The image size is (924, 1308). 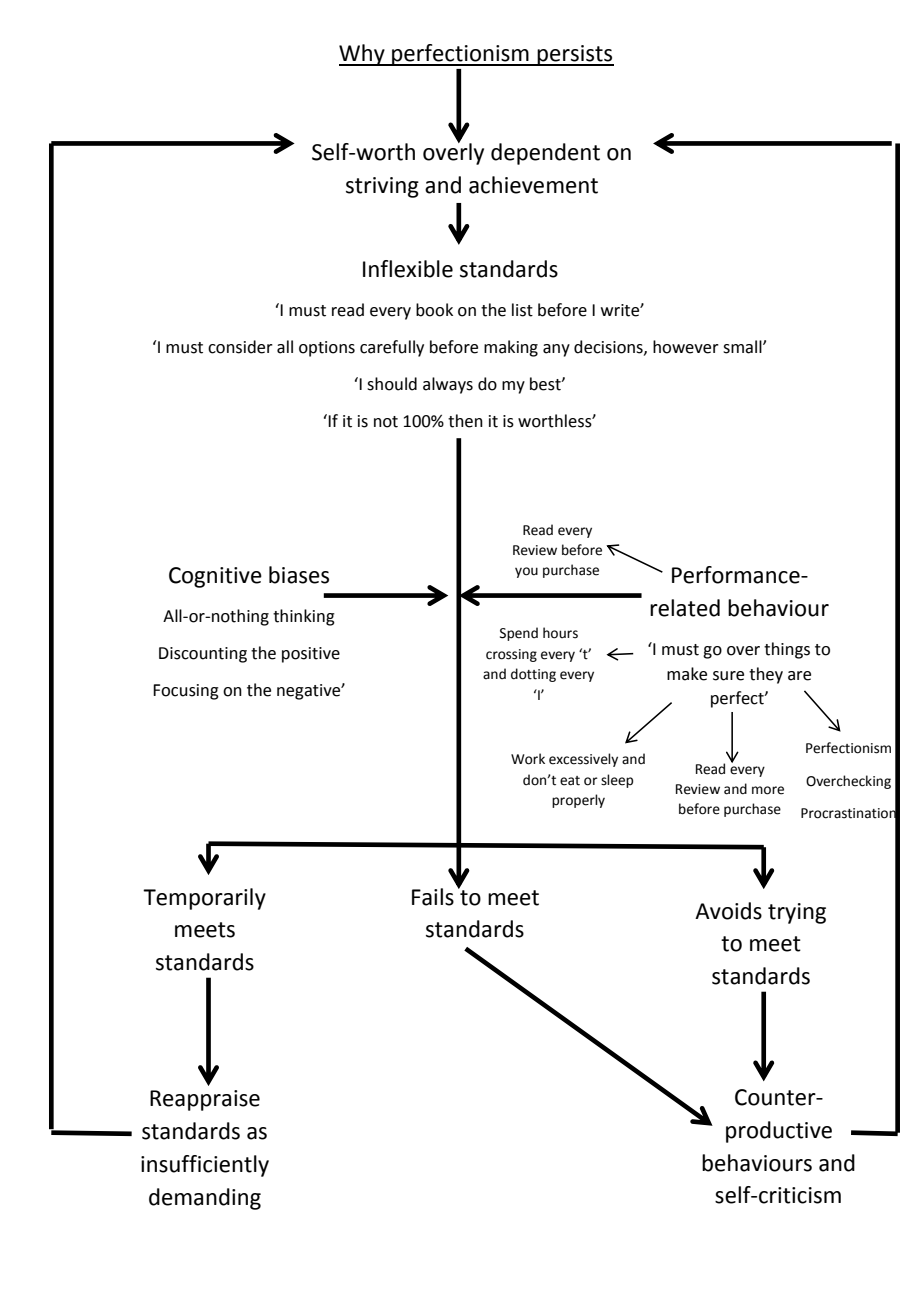 I want to click on demanding, so click(x=205, y=1199).
